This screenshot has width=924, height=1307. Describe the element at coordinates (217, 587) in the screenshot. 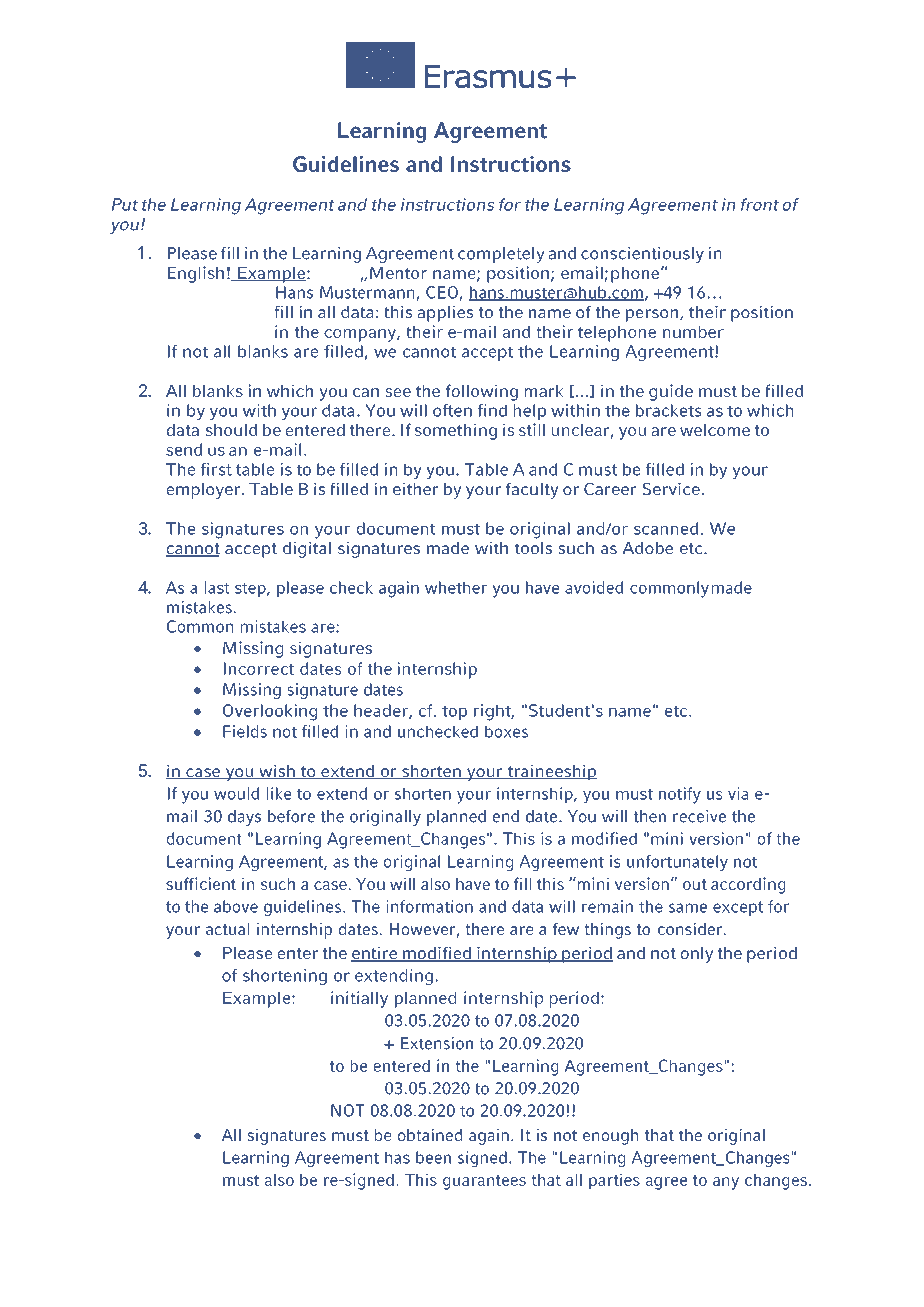

I see `last` at that location.
